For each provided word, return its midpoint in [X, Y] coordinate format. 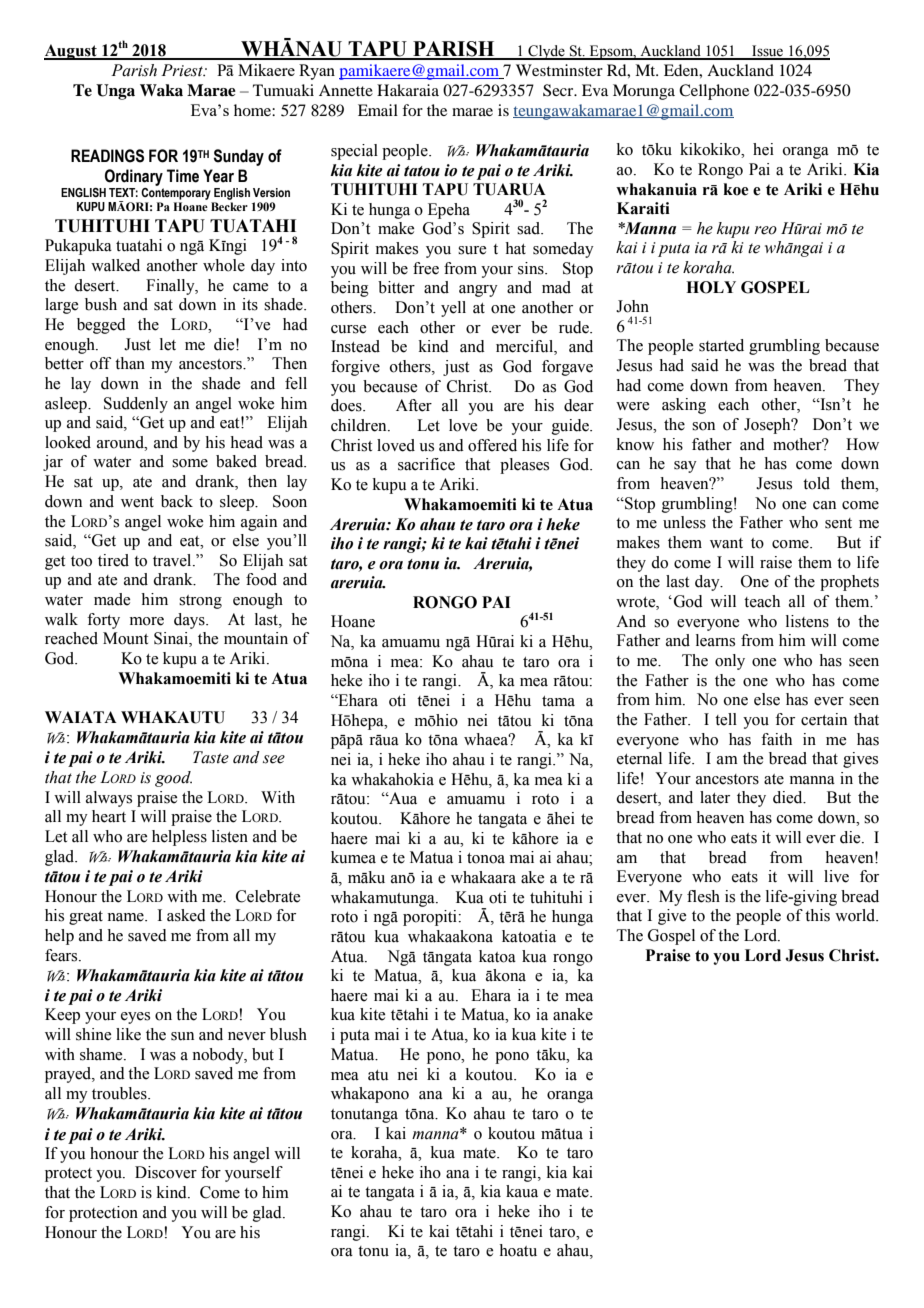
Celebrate [268, 896]
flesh [703, 896]
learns [715, 640]
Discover [166, 1172]
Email [378, 110]
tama [558, 701]
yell [453, 309]
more [147, 621]
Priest [183, 70]
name [126, 917]
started [721, 345]
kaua [522, 1191]
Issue [768, 52]
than [130, 363]
